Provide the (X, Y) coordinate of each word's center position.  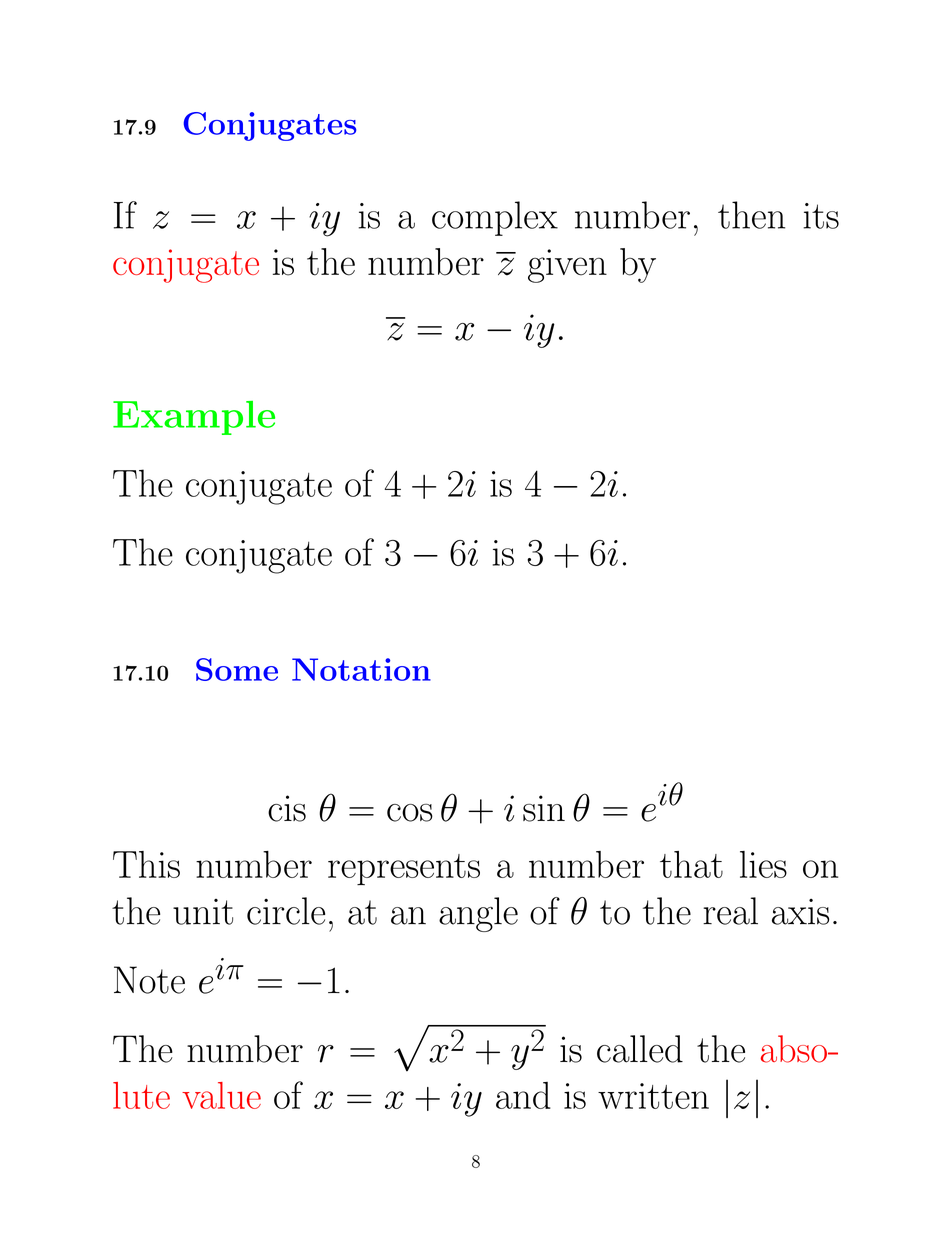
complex (495, 218)
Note (149, 980)
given (567, 266)
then (751, 215)
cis (287, 808)
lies (763, 864)
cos (410, 813)
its (821, 216)
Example (194, 418)
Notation (361, 669)
